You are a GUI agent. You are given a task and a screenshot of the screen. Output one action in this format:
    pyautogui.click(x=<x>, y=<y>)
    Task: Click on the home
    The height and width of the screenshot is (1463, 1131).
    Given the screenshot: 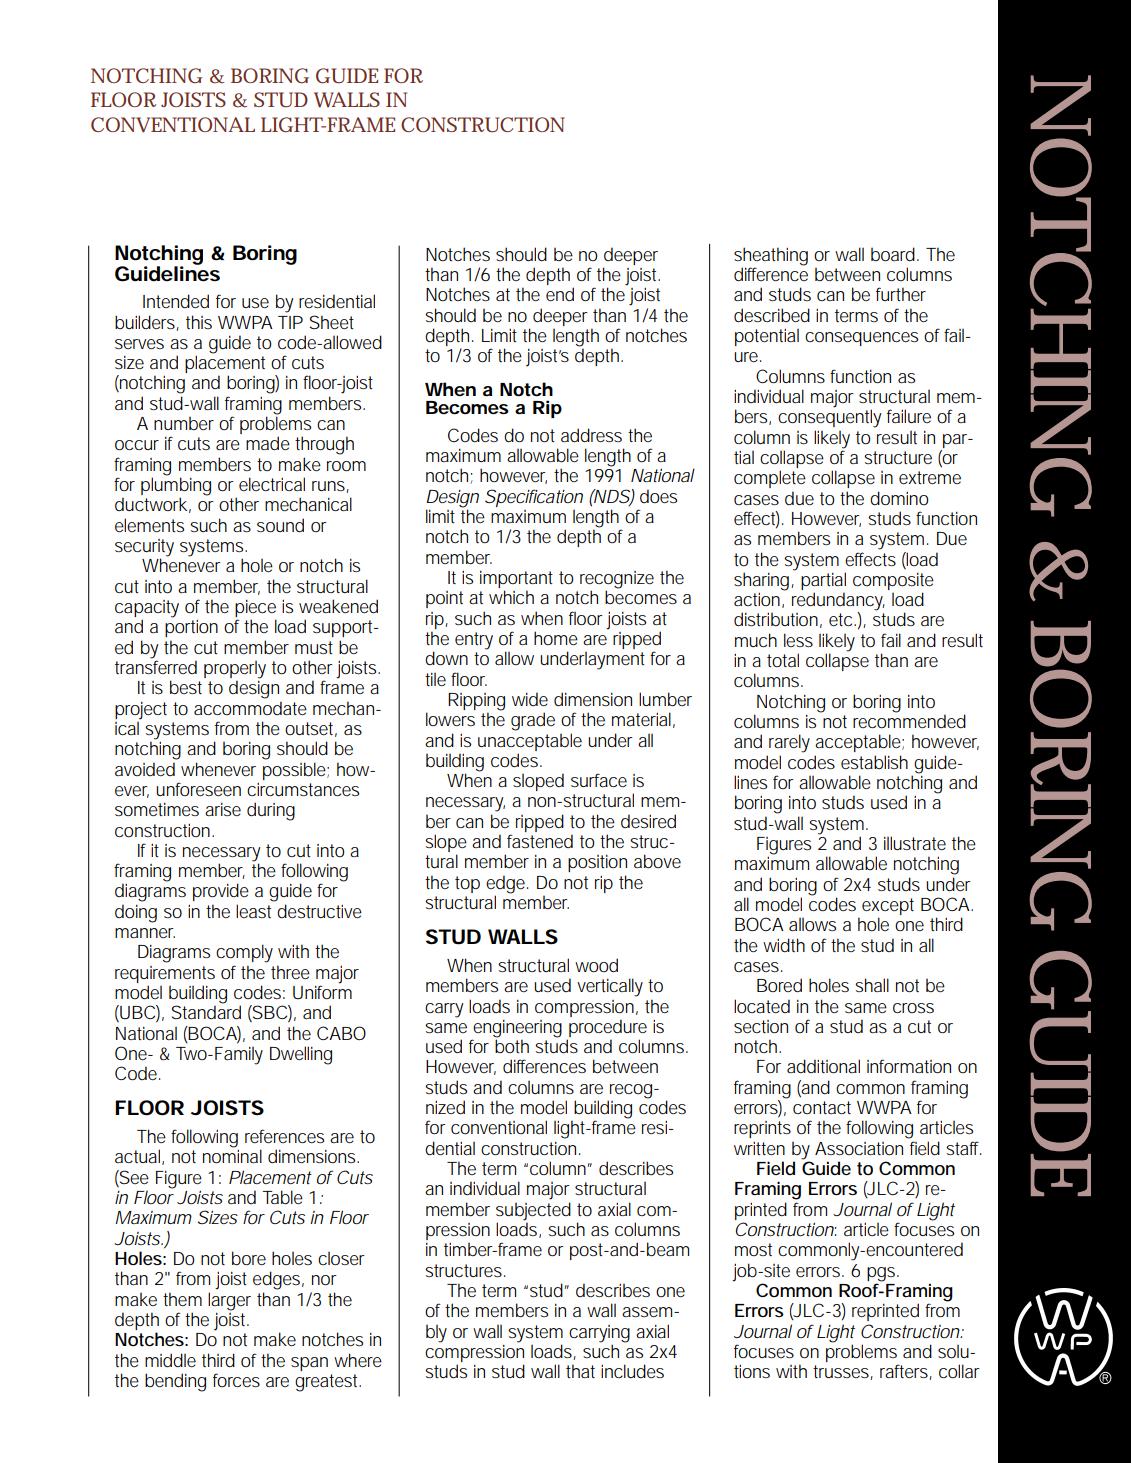 What is the action you would take?
    pyautogui.click(x=556, y=638)
